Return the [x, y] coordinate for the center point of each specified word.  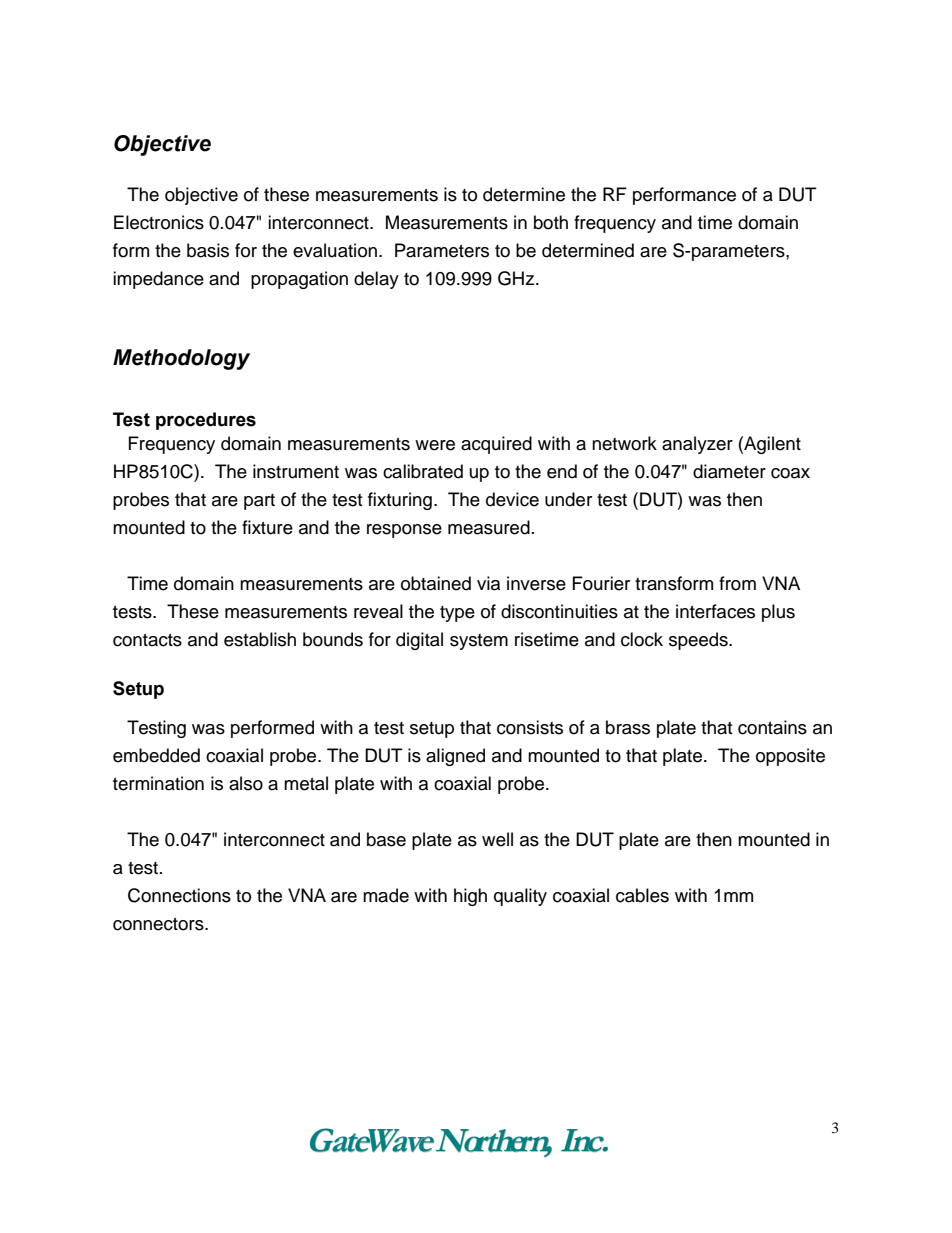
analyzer [697, 445]
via [488, 583]
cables [642, 895]
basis [208, 250]
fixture [267, 527]
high [470, 897]
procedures [206, 421]
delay [376, 280]
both [551, 222]
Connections [179, 895]
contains [772, 727]
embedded [156, 755]
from [737, 583]
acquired [496, 445]
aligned [455, 757]
